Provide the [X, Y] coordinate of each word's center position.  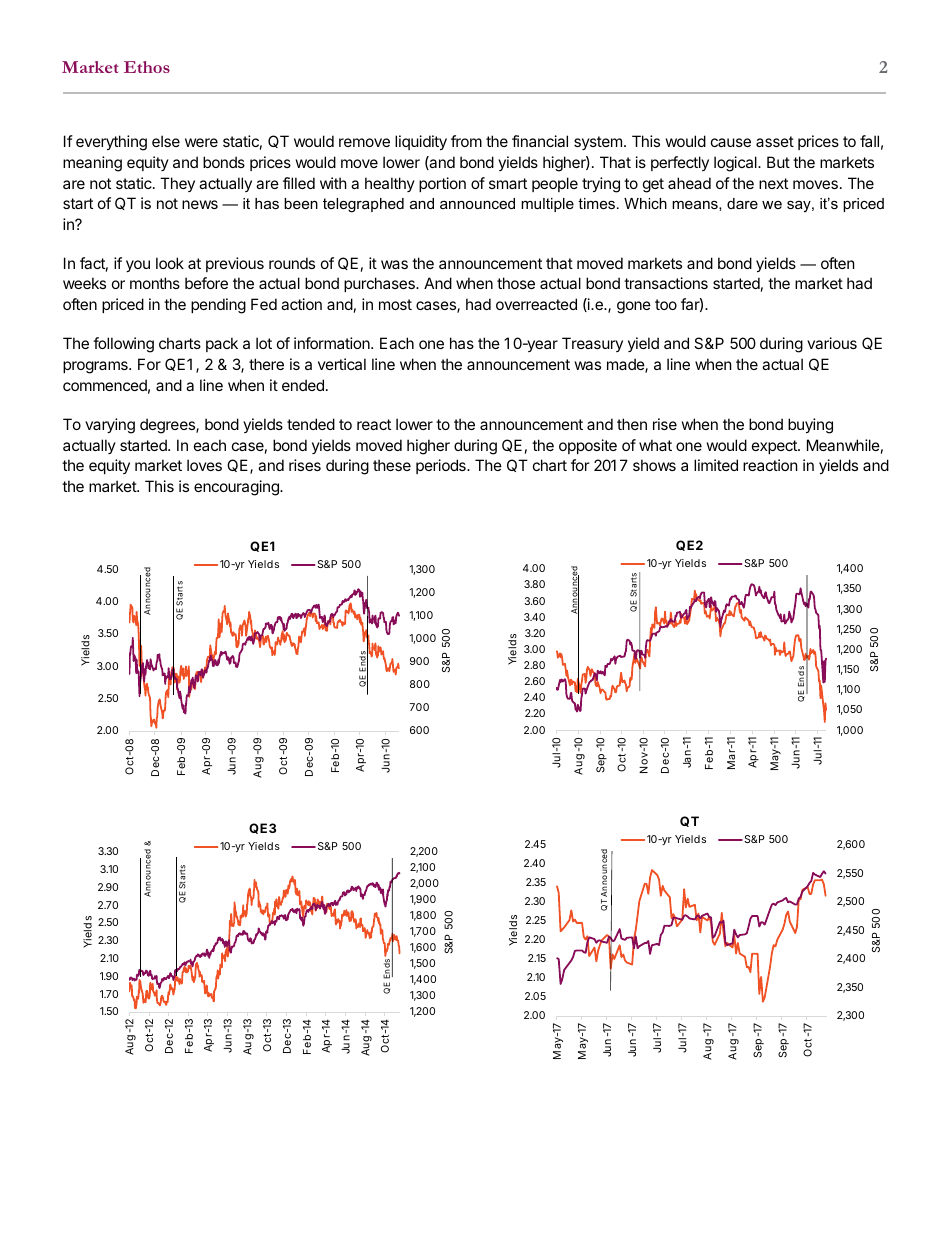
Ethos [147, 67]
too [666, 304]
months [155, 283]
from [466, 141]
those [516, 283]
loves [204, 465]
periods [442, 466]
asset [775, 141]
